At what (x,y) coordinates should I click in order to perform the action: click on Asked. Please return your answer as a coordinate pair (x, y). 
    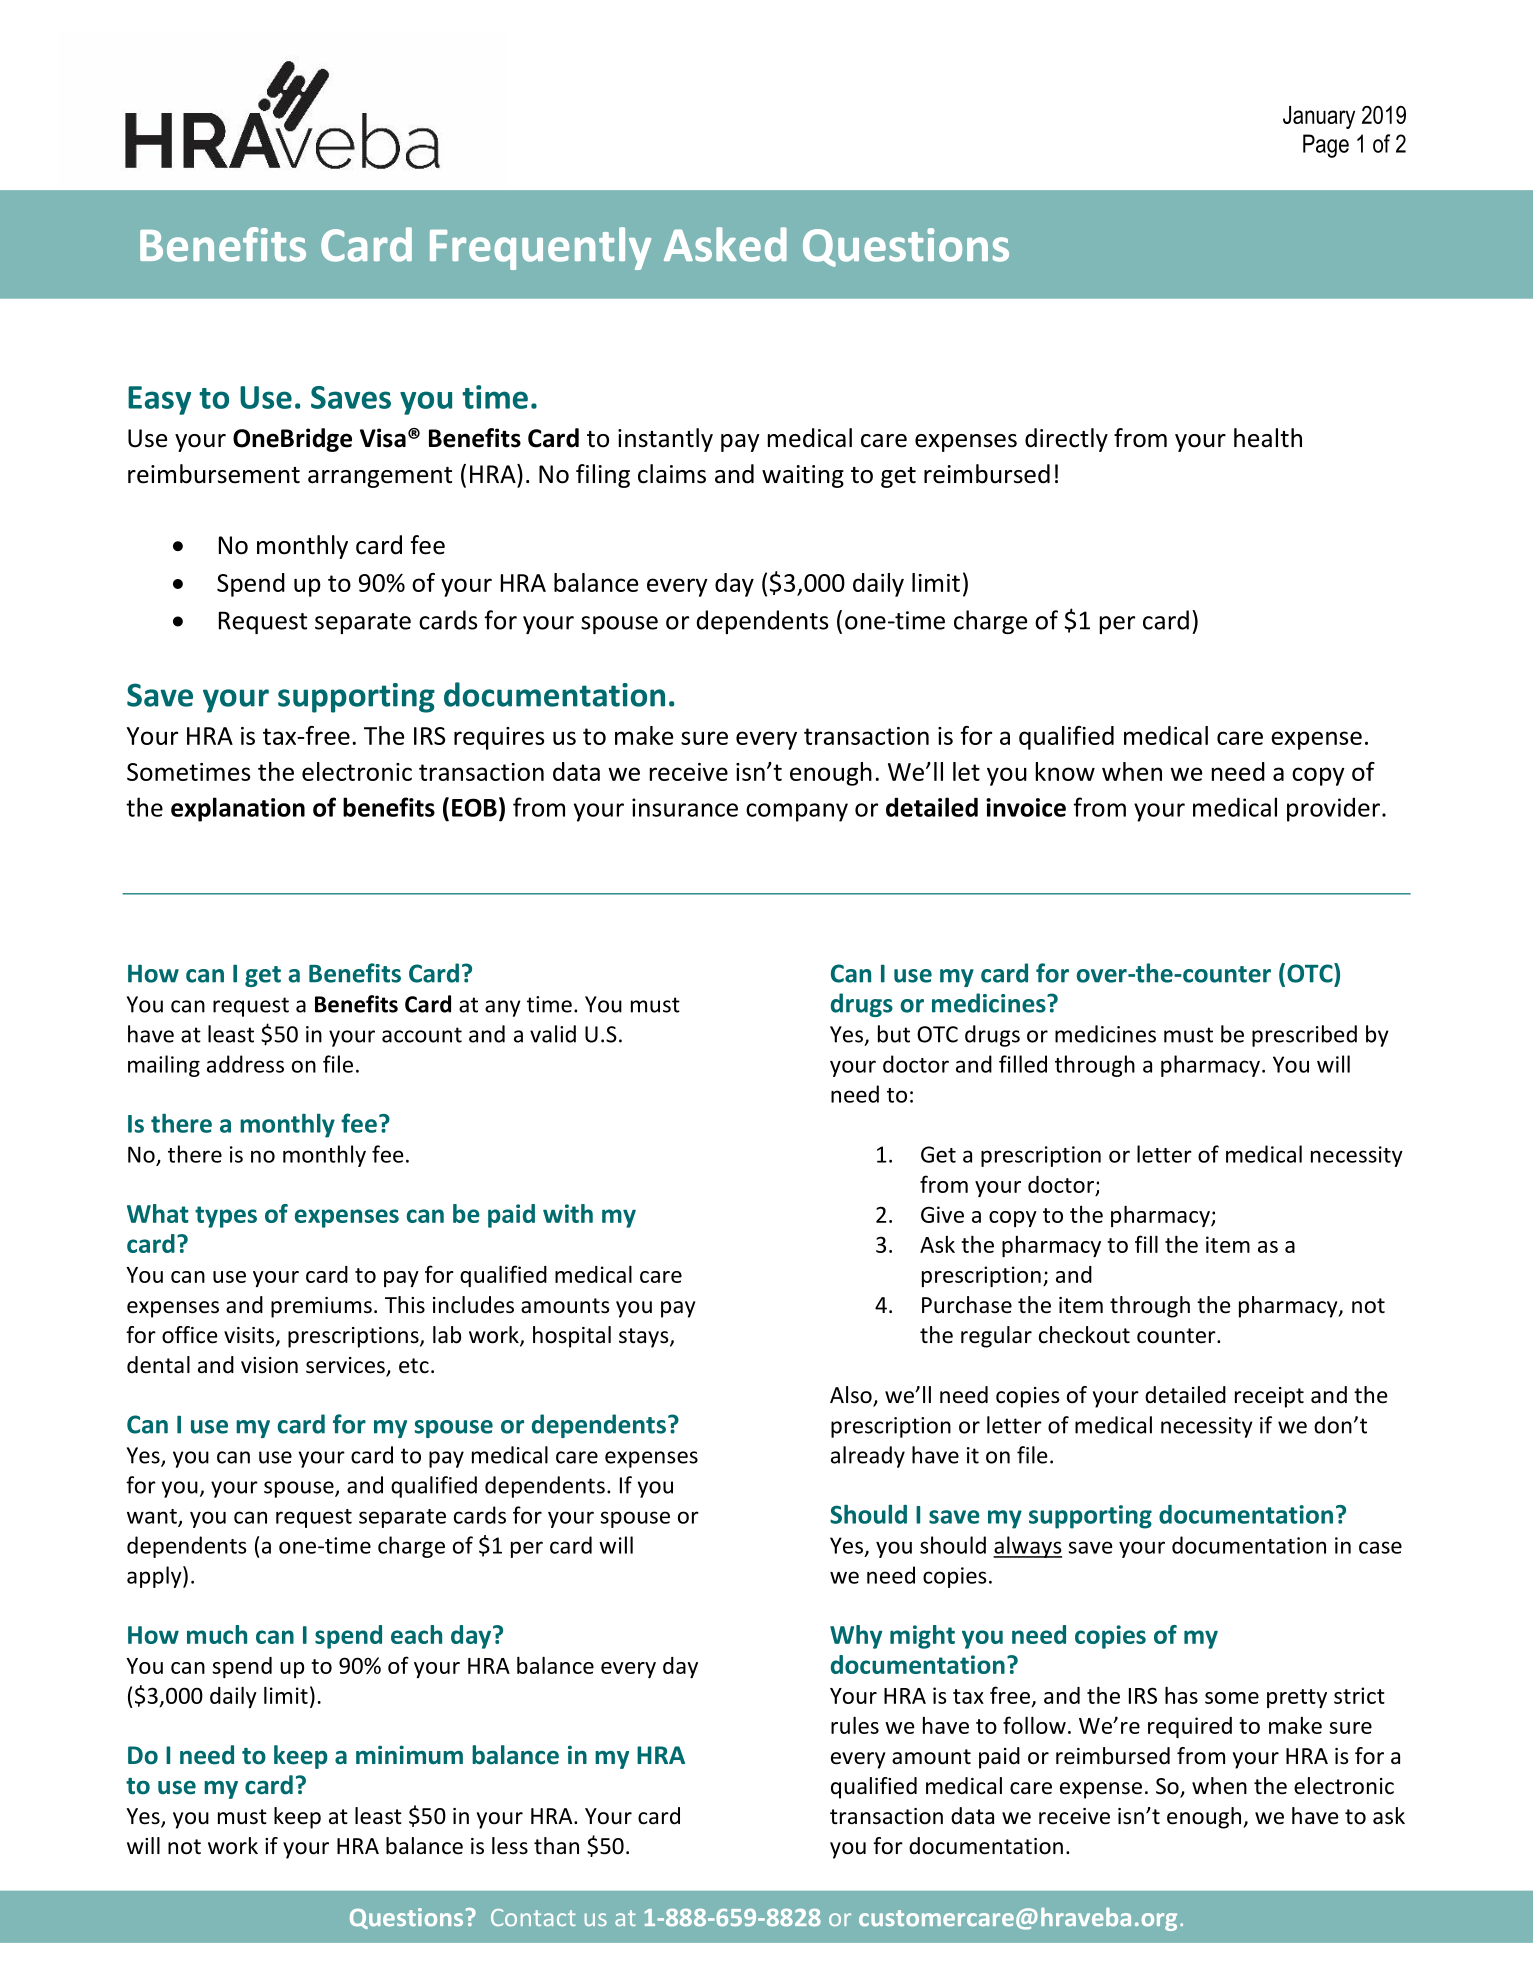
    Looking at the image, I should click on (725, 244).
